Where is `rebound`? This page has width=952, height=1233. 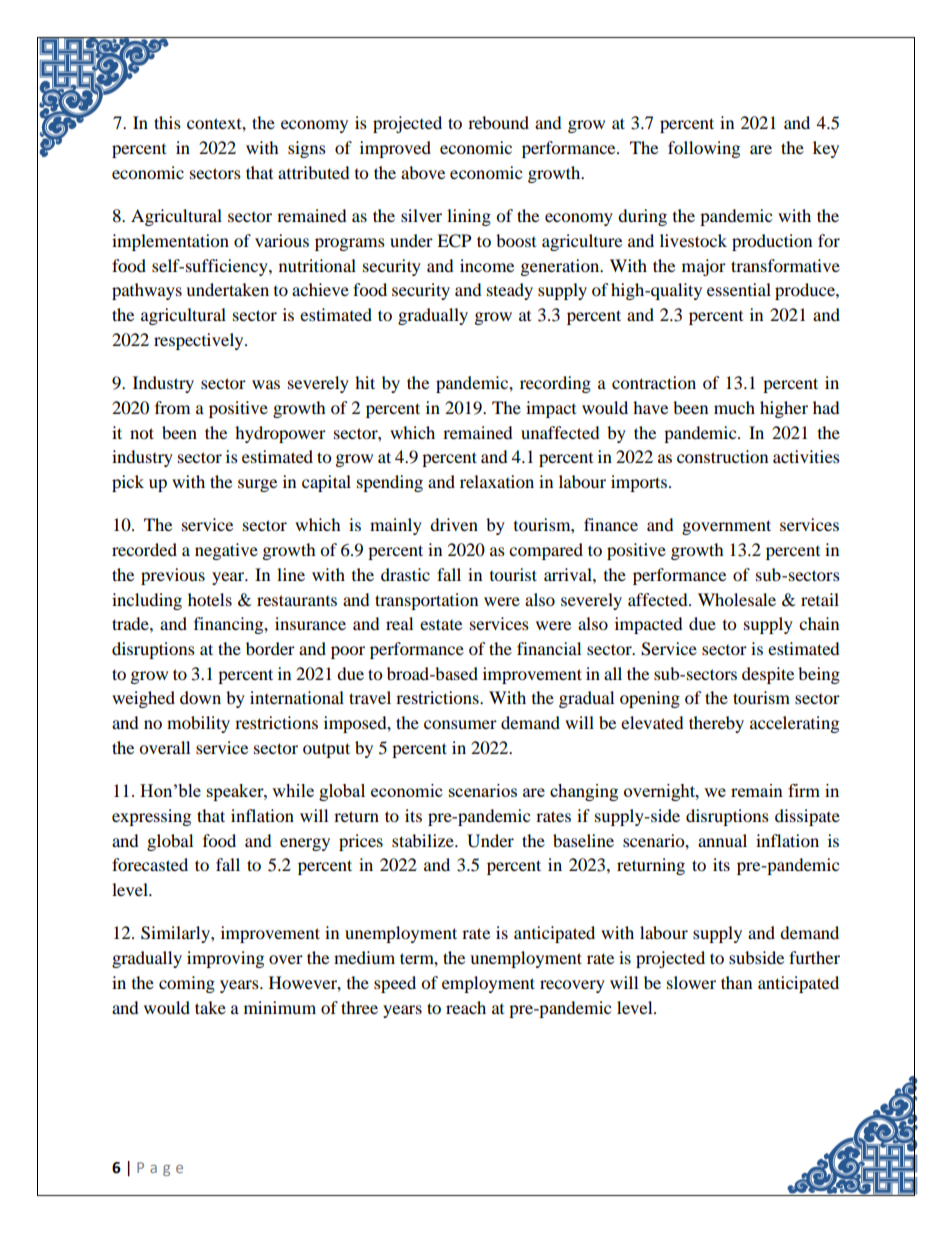
rebound is located at coordinates (498, 122).
